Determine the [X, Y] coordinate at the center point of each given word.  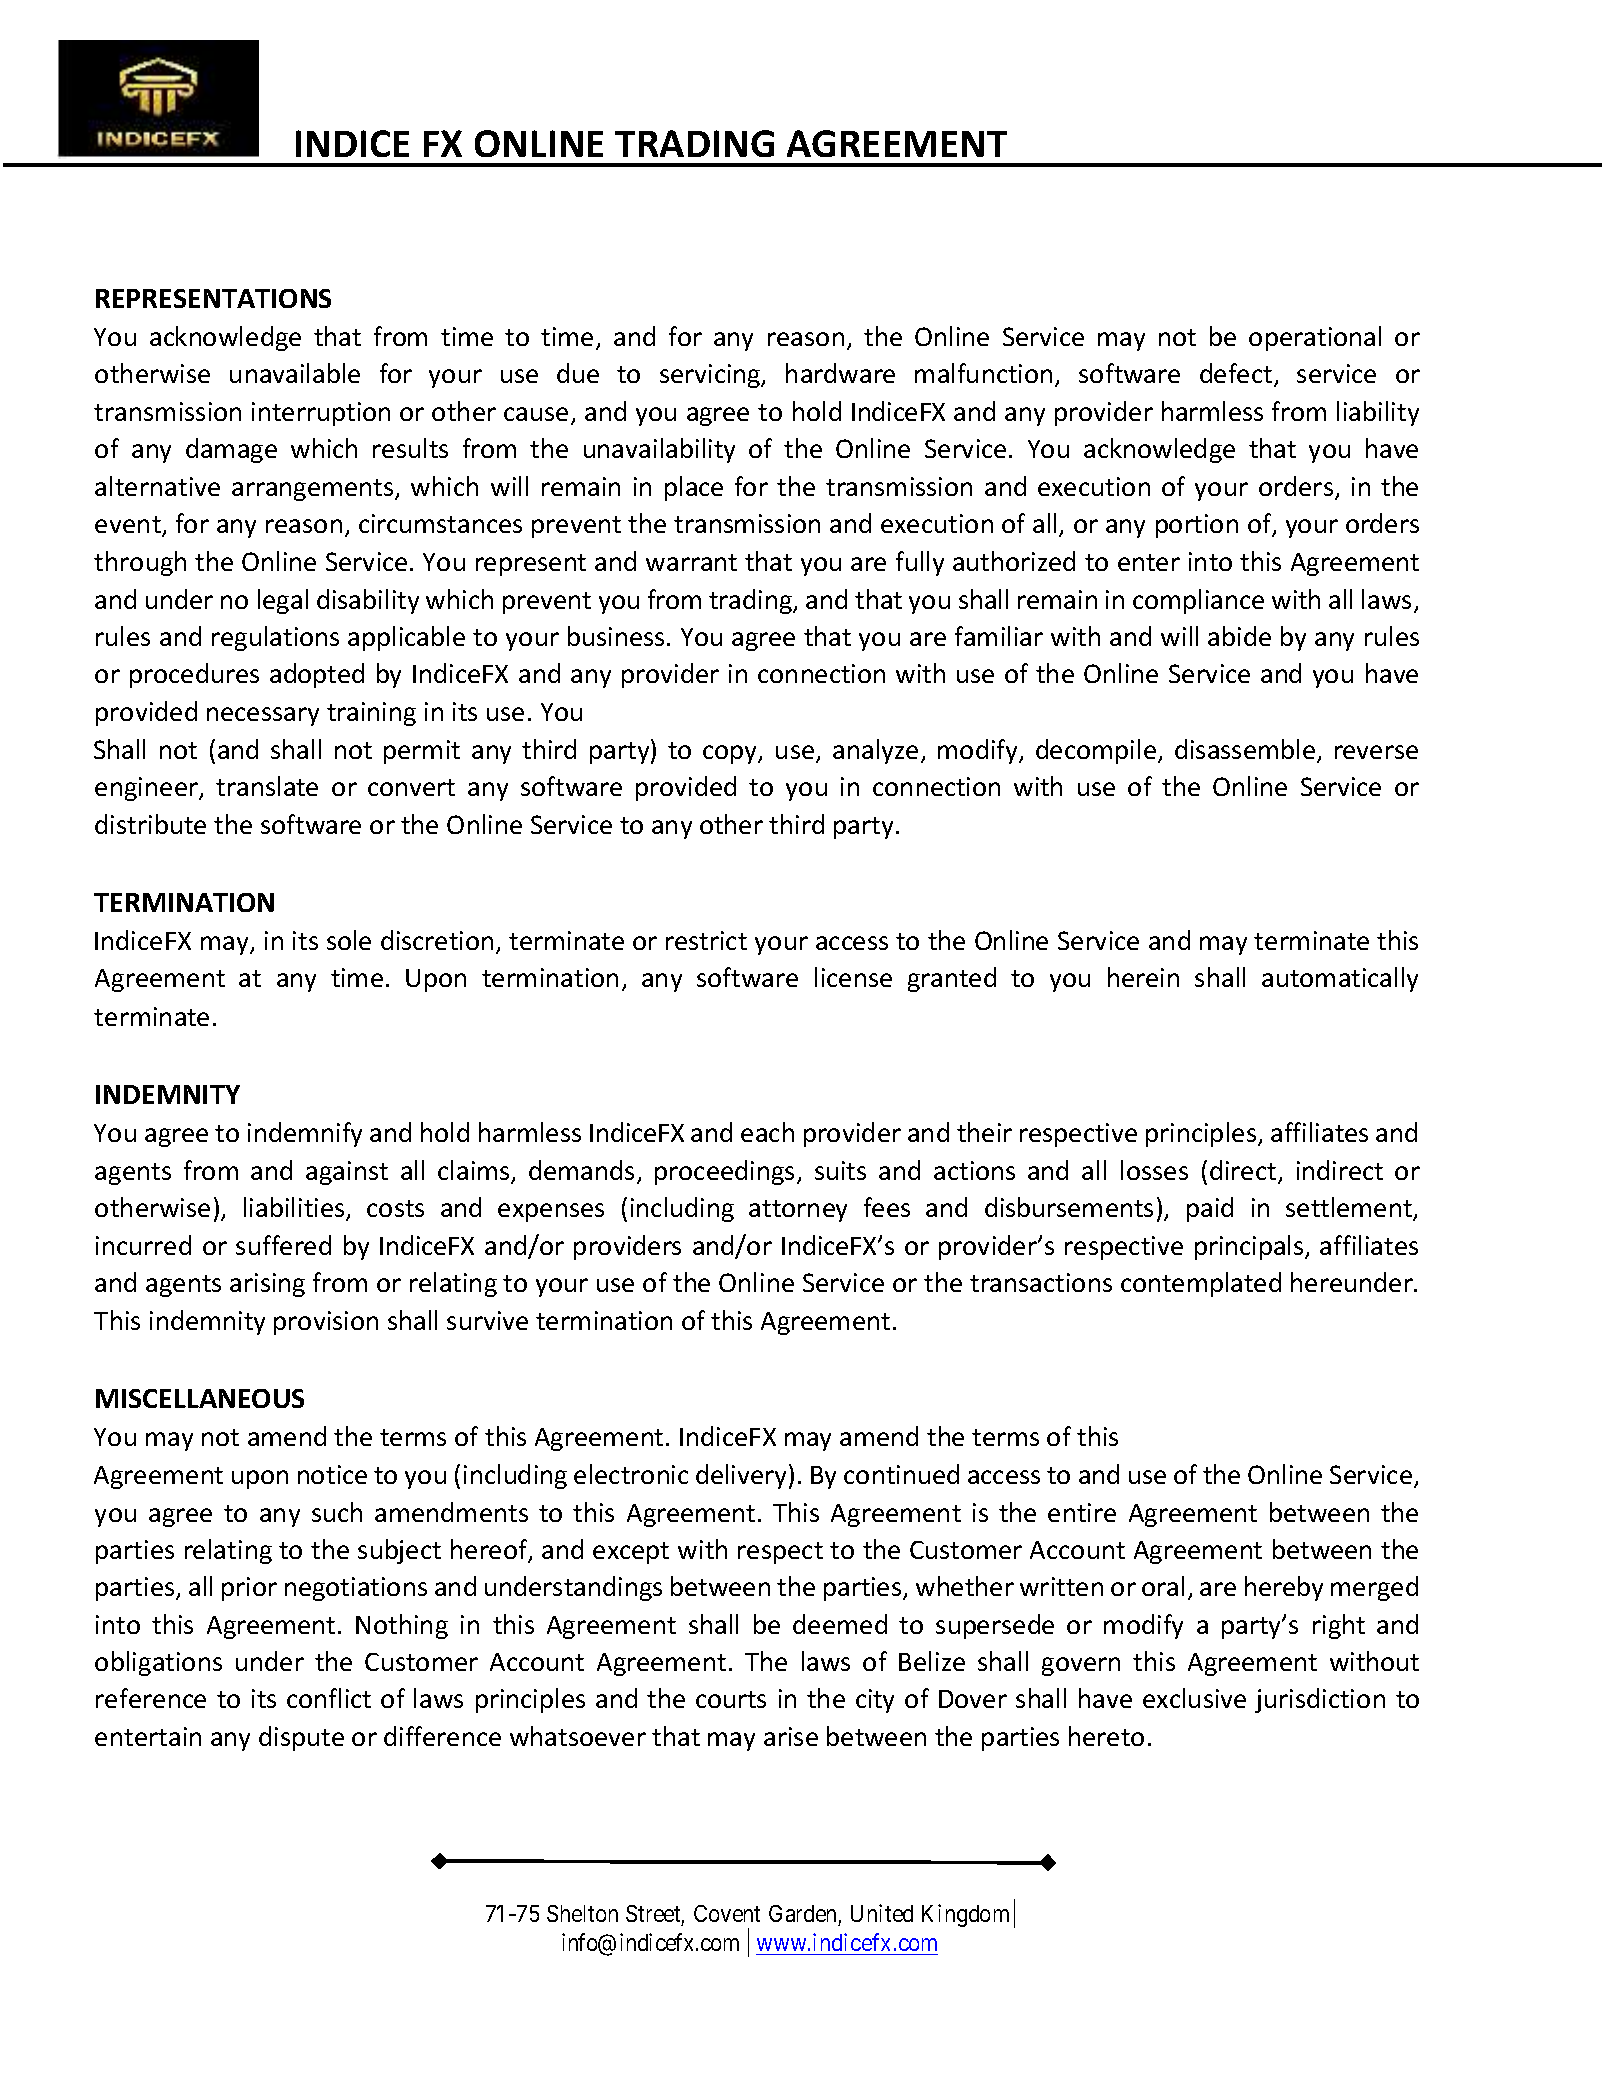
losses [1154, 1170]
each [767, 1132]
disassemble [1245, 749]
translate [267, 786]
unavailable [295, 373]
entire [1082, 1512]
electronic [631, 1474]
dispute [301, 1738]
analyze [875, 751]
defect [1237, 375]
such [337, 1512]
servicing [711, 376]
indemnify [305, 1134]
